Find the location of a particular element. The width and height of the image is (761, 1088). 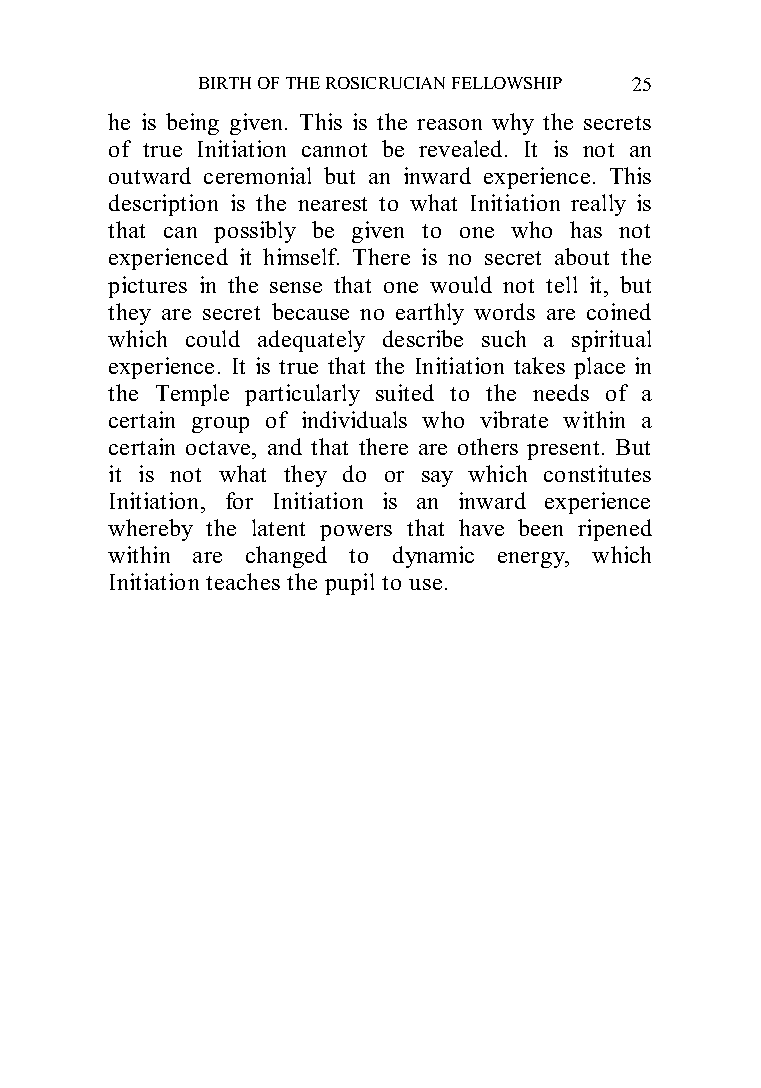

pupil is located at coordinates (349, 584).
